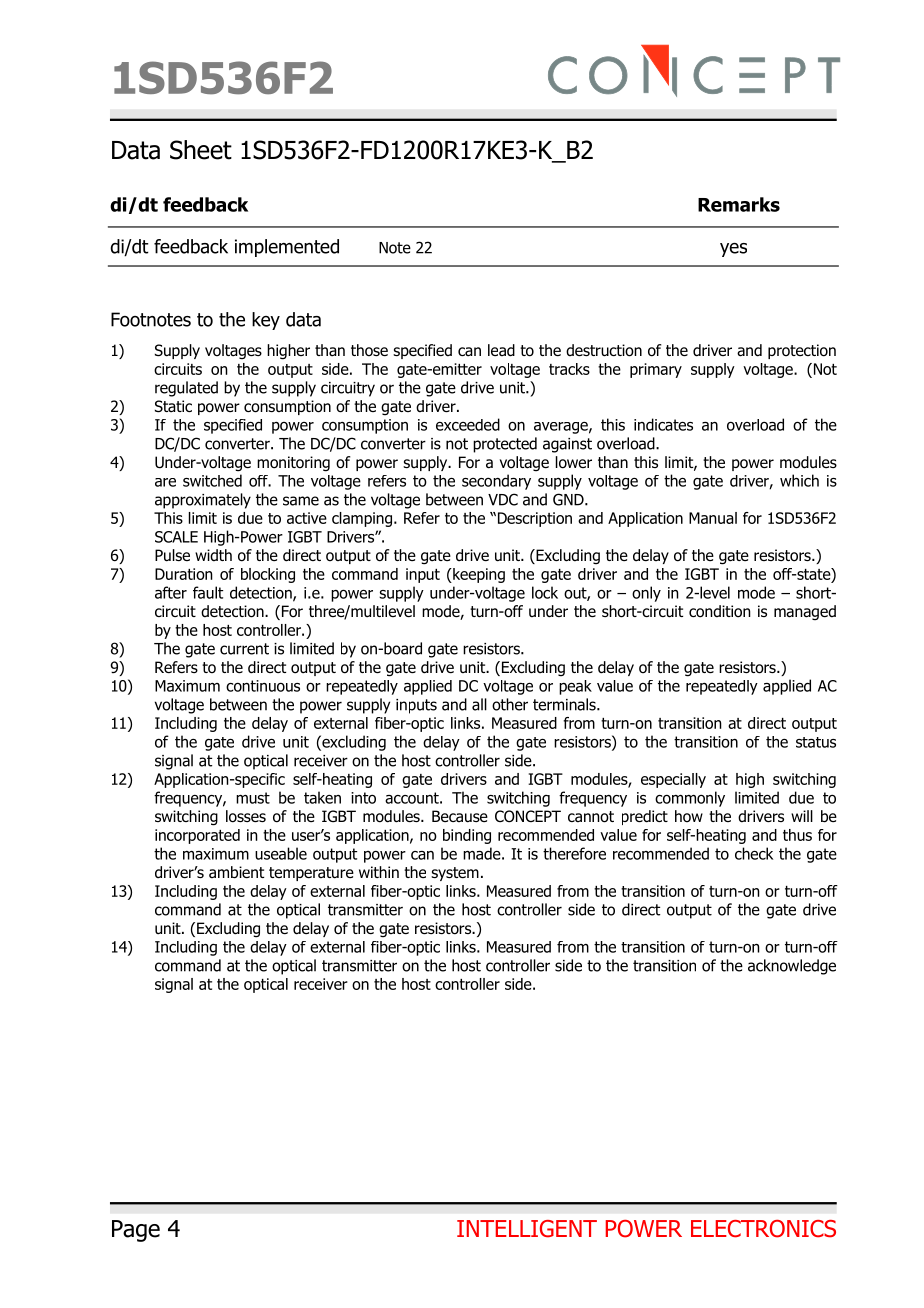 The width and height of the page is (924, 1308). I want to click on check, so click(754, 853).
